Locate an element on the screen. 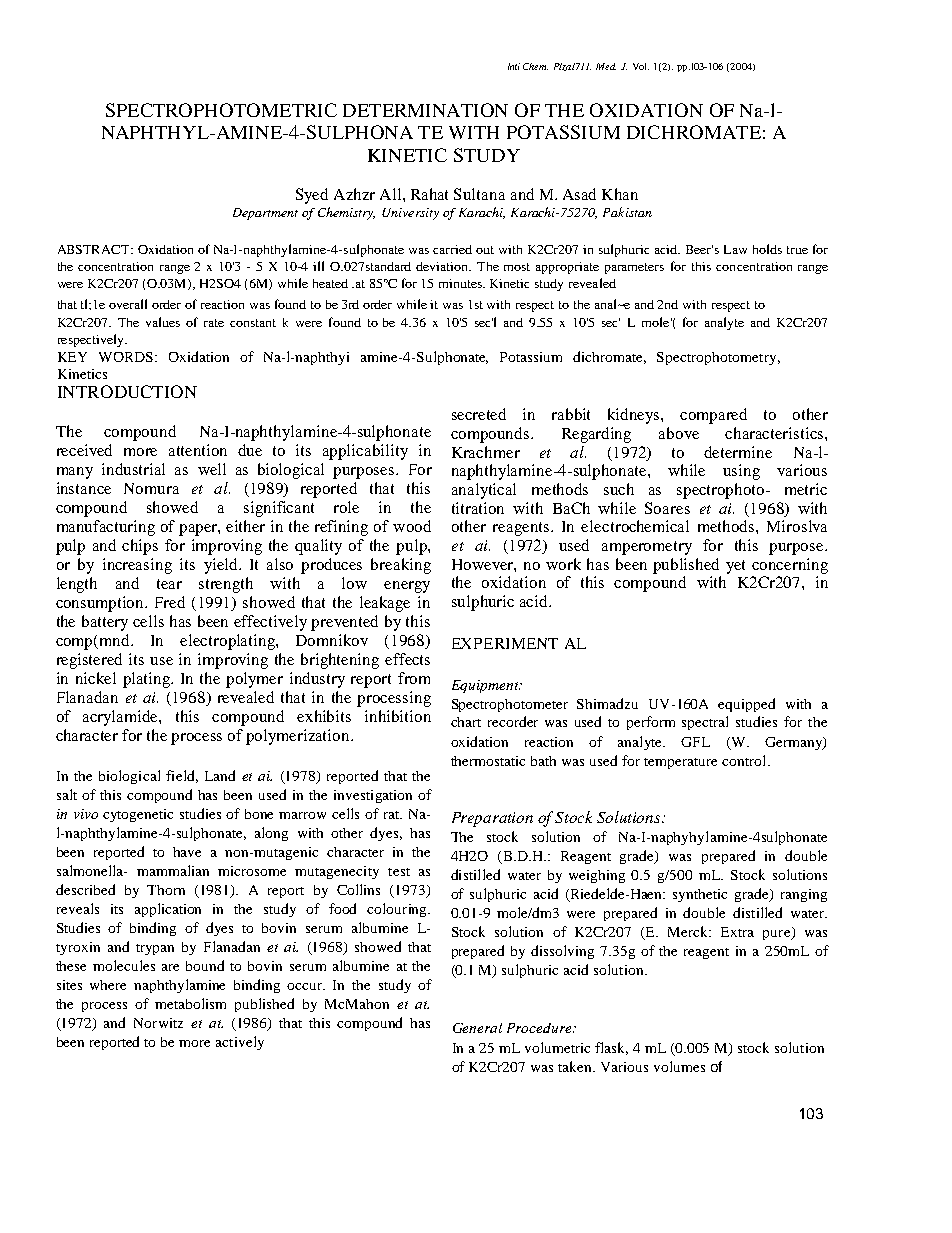  using is located at coordinates (741, 472).
